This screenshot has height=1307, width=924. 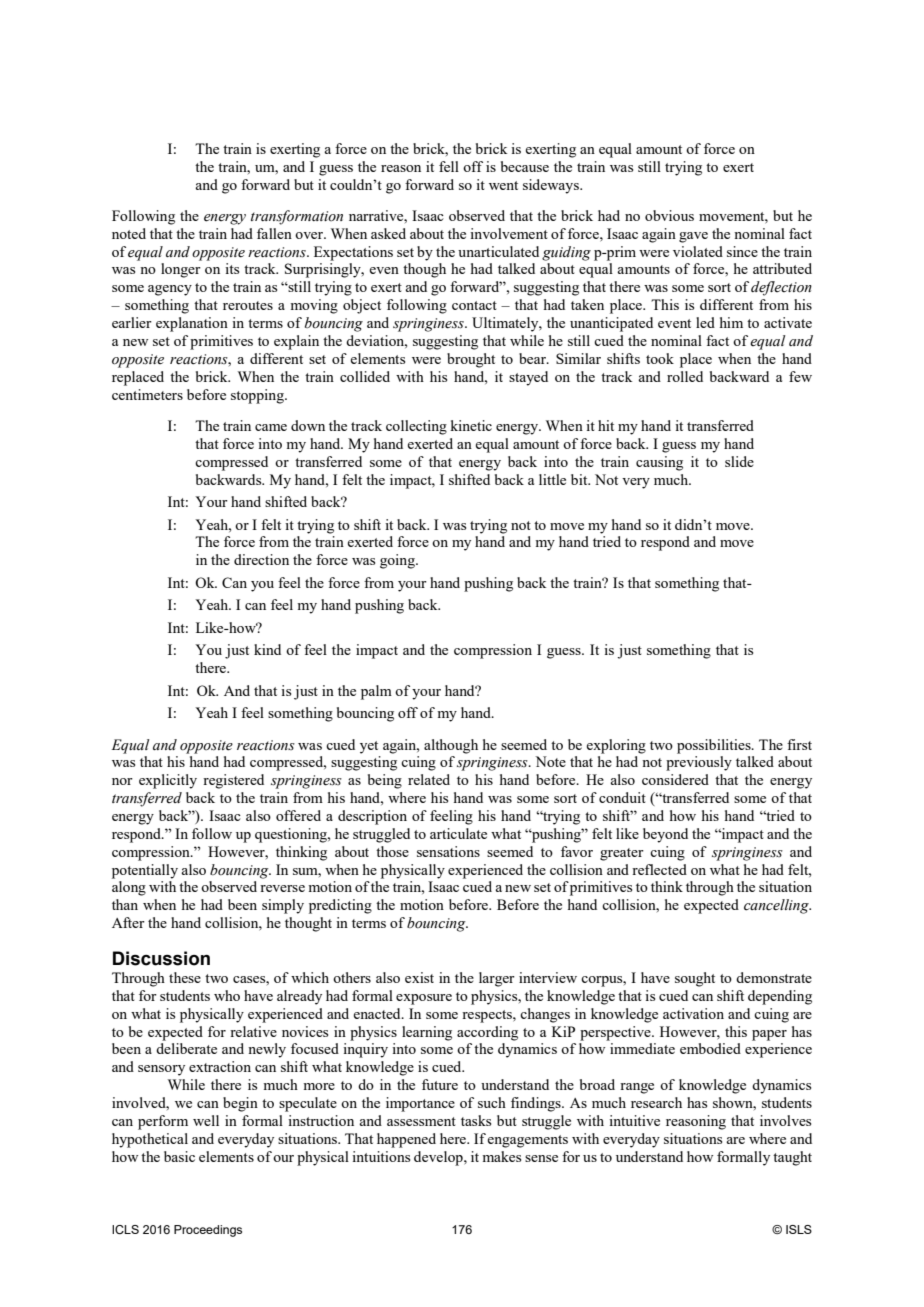 I want to click on rolled, so click(x=685, y=376).
